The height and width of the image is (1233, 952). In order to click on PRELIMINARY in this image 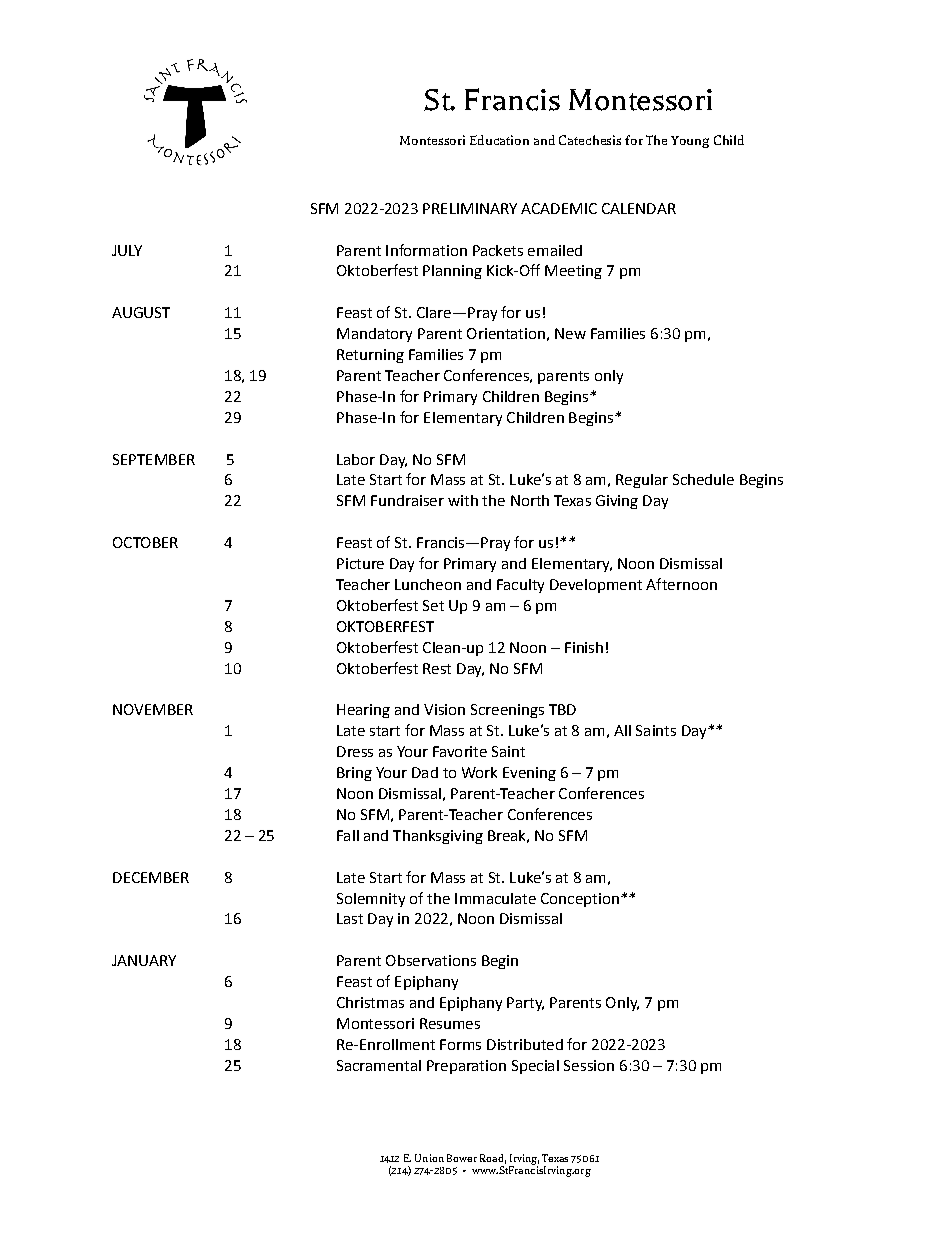, I will do `click(470, 208)`.
